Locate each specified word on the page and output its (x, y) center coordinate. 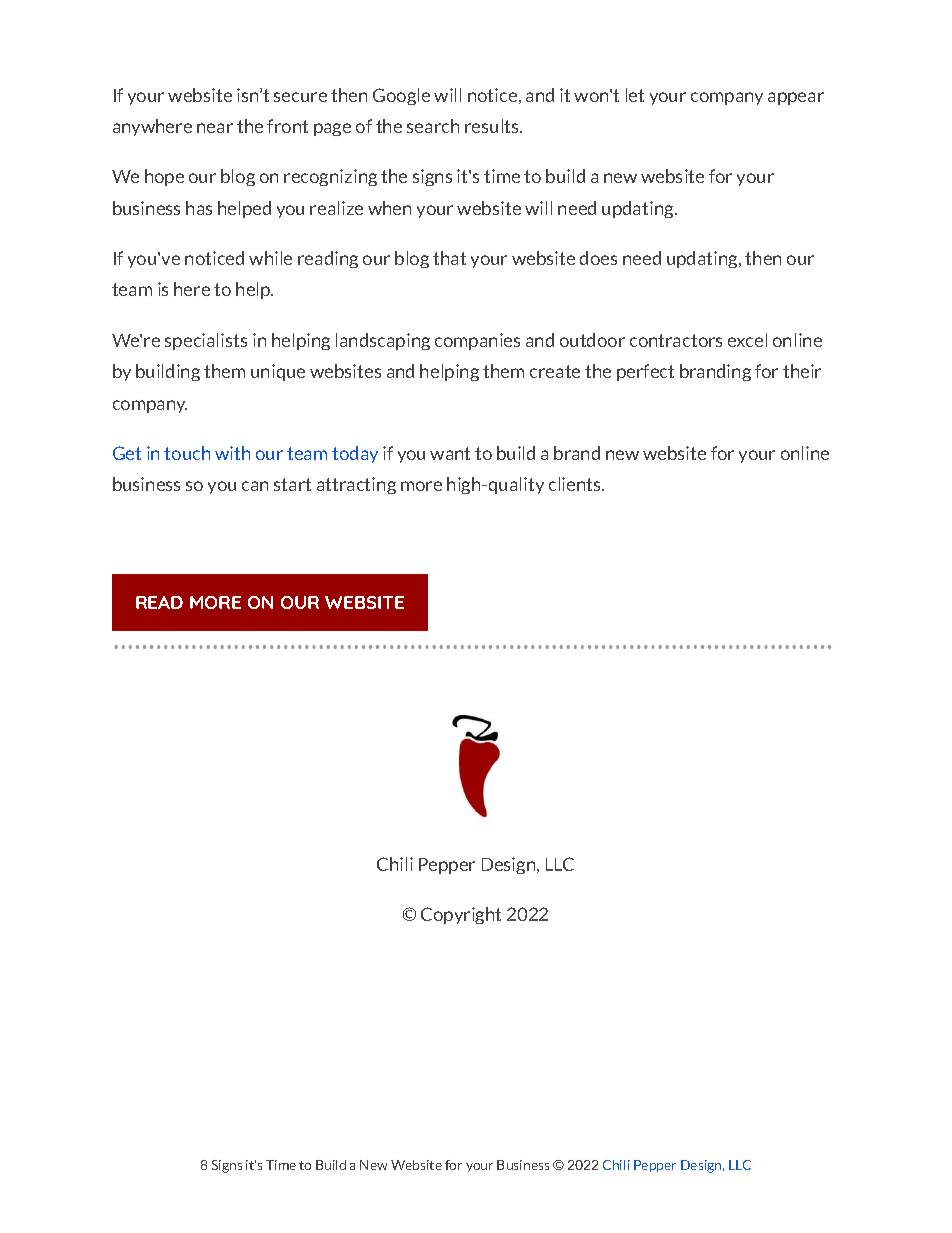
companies (477, 341)
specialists (206, 341)
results (493, 126)
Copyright (461, 915)
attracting (356, 485)
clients (576, 484)
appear (796, 98)
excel (747, 340)
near (215, 128)
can (255, 486)
